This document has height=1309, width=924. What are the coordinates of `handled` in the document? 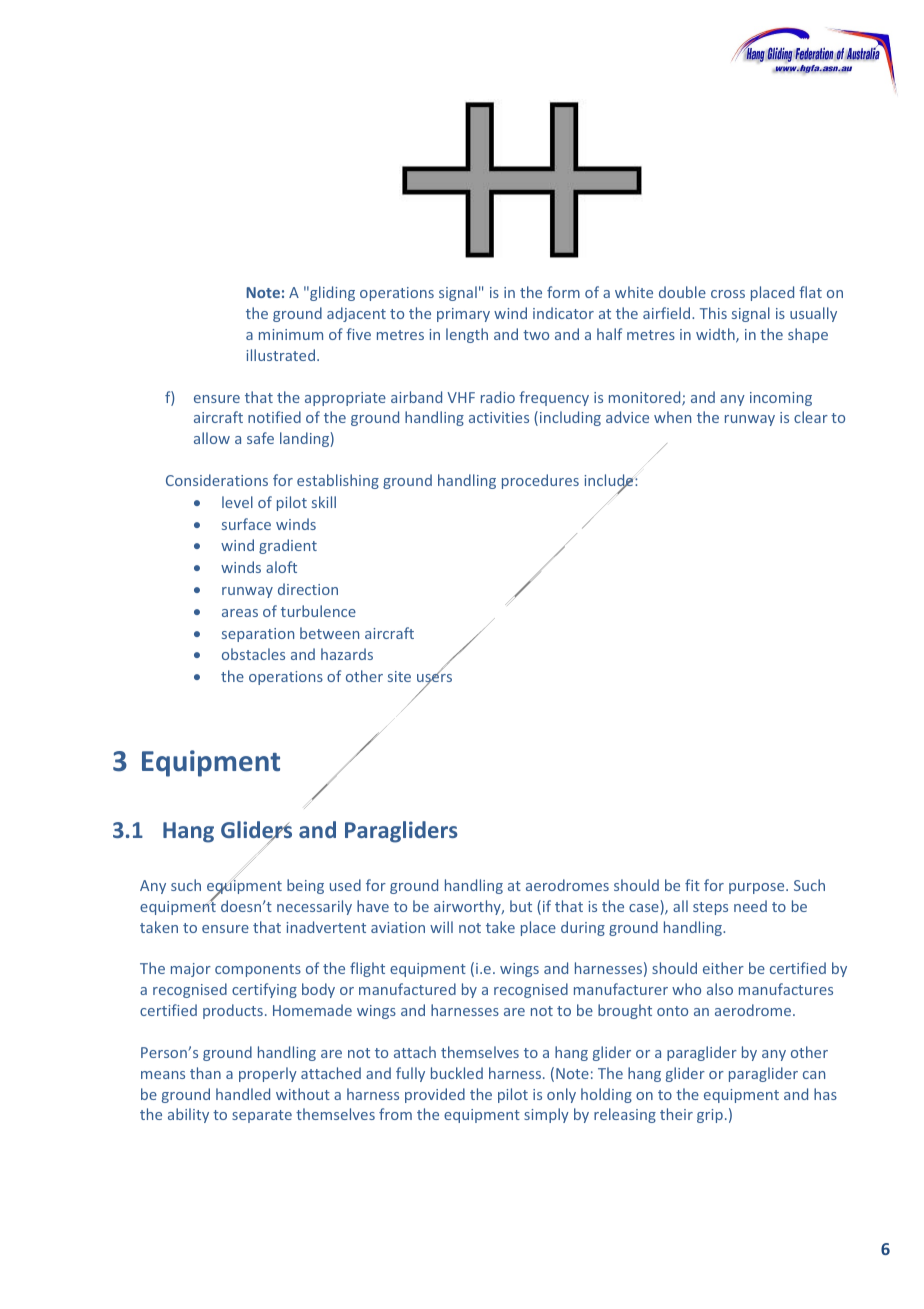 It's located at (243, 1094).
